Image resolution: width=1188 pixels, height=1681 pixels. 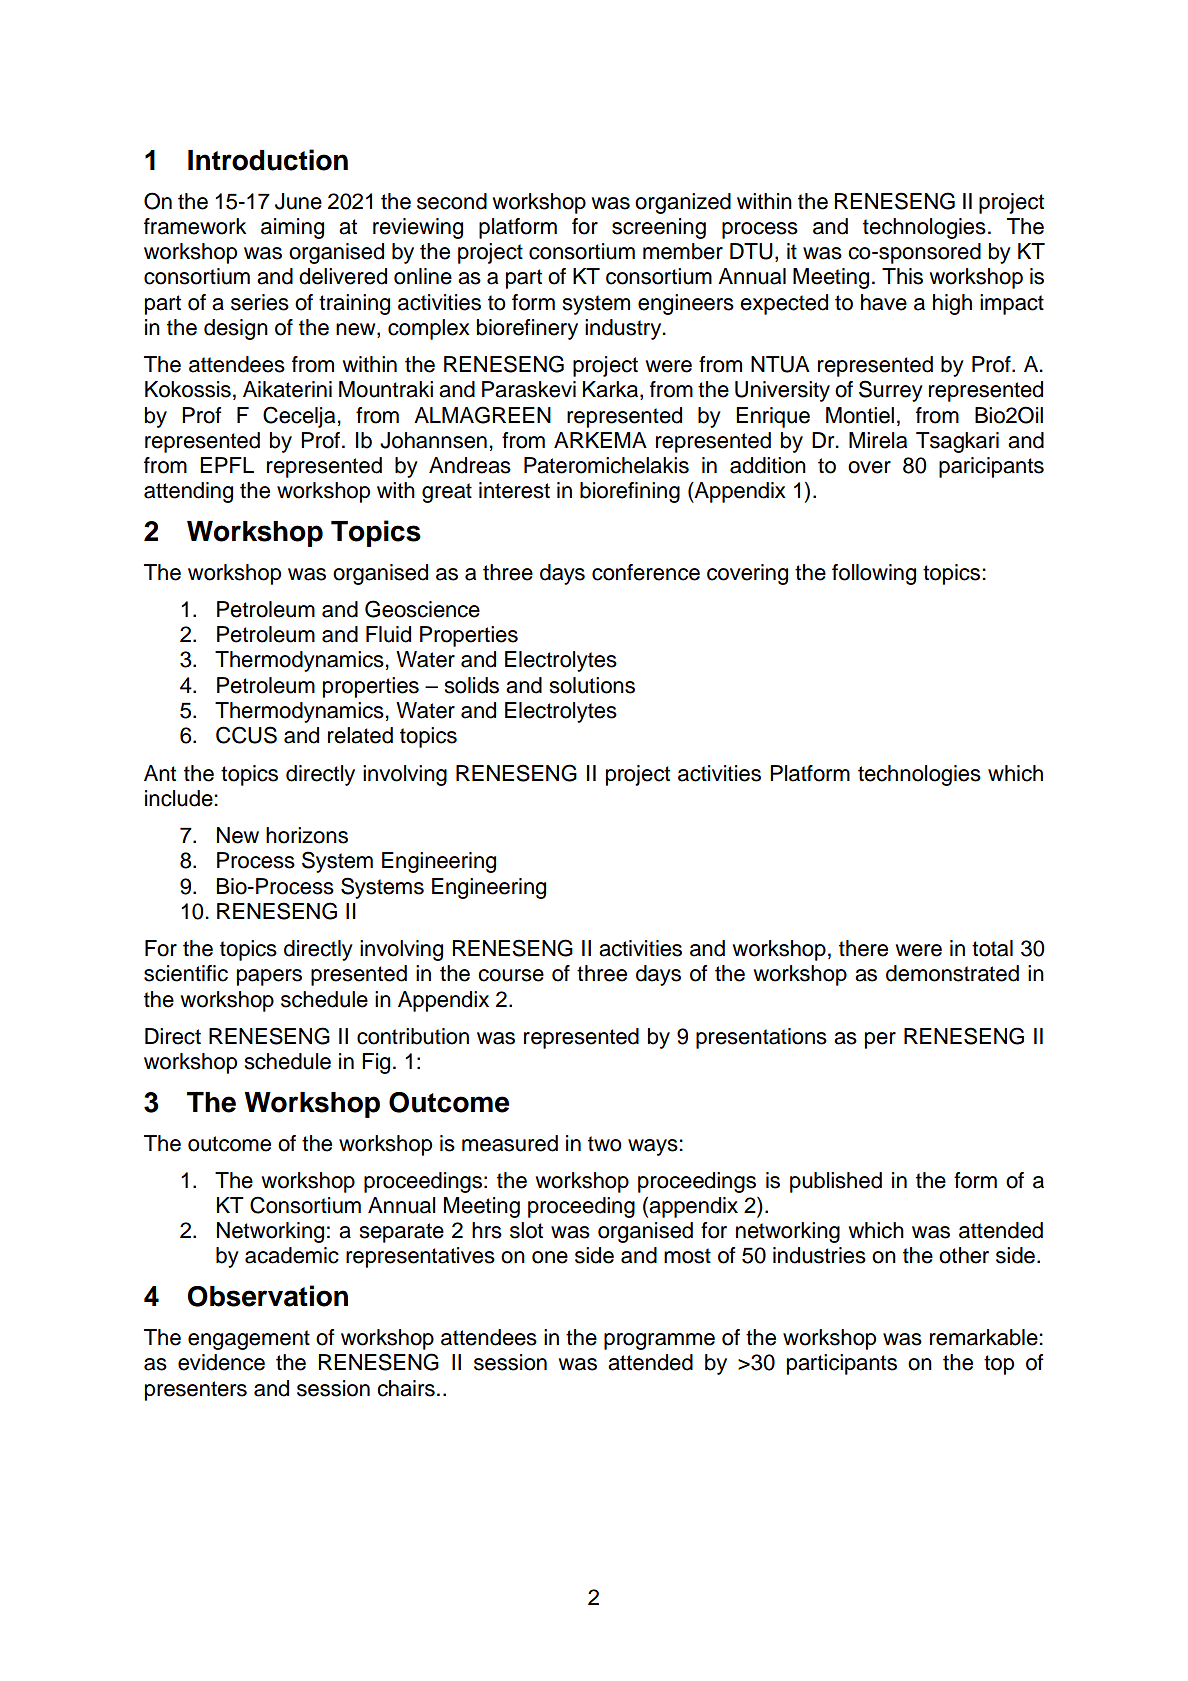 What do you see at coordinates (249, 1340) in the image?
I see `engagement` at bounding box center [249, 1340].
